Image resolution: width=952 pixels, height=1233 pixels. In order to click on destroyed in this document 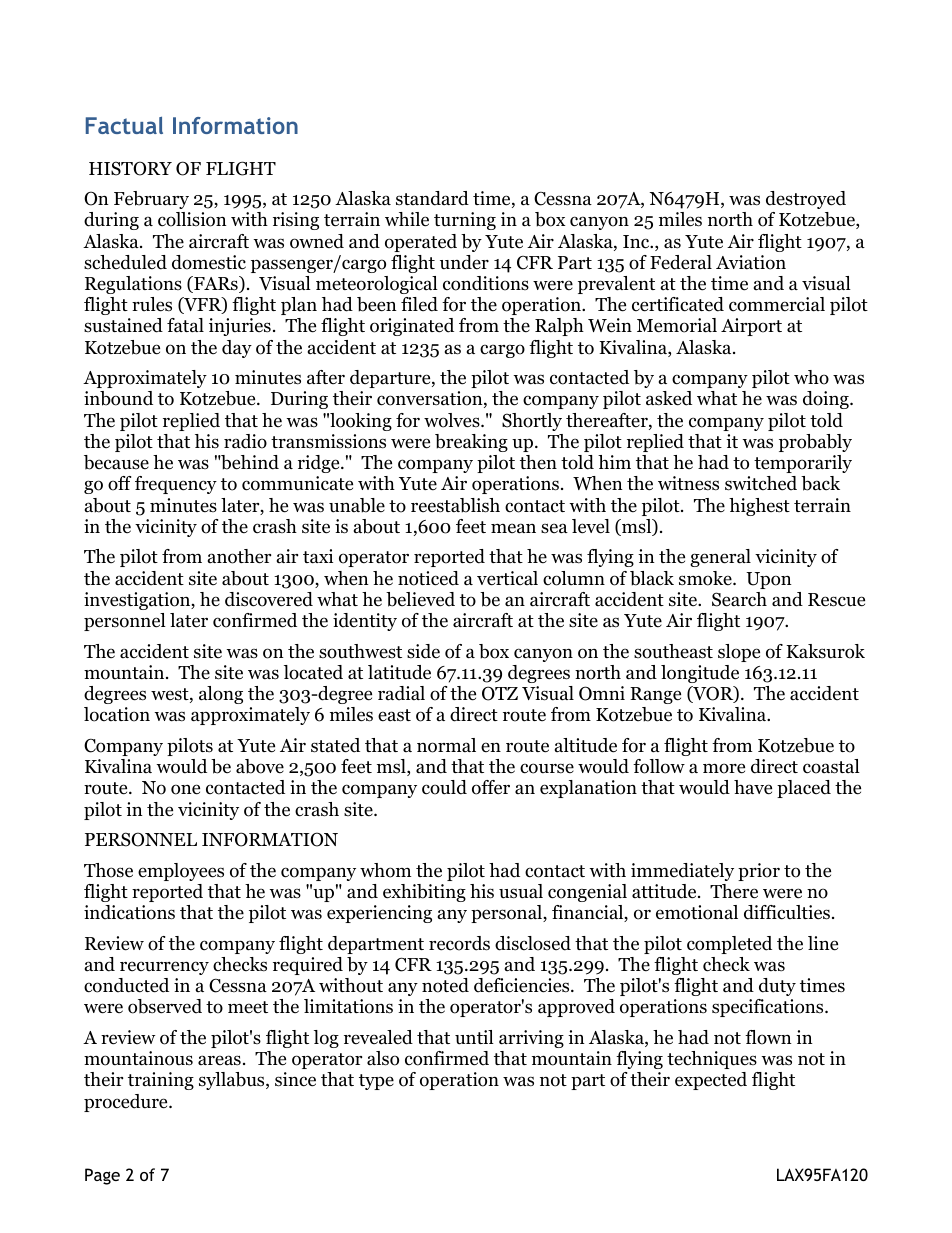, I will do `click(806, 200)`.
